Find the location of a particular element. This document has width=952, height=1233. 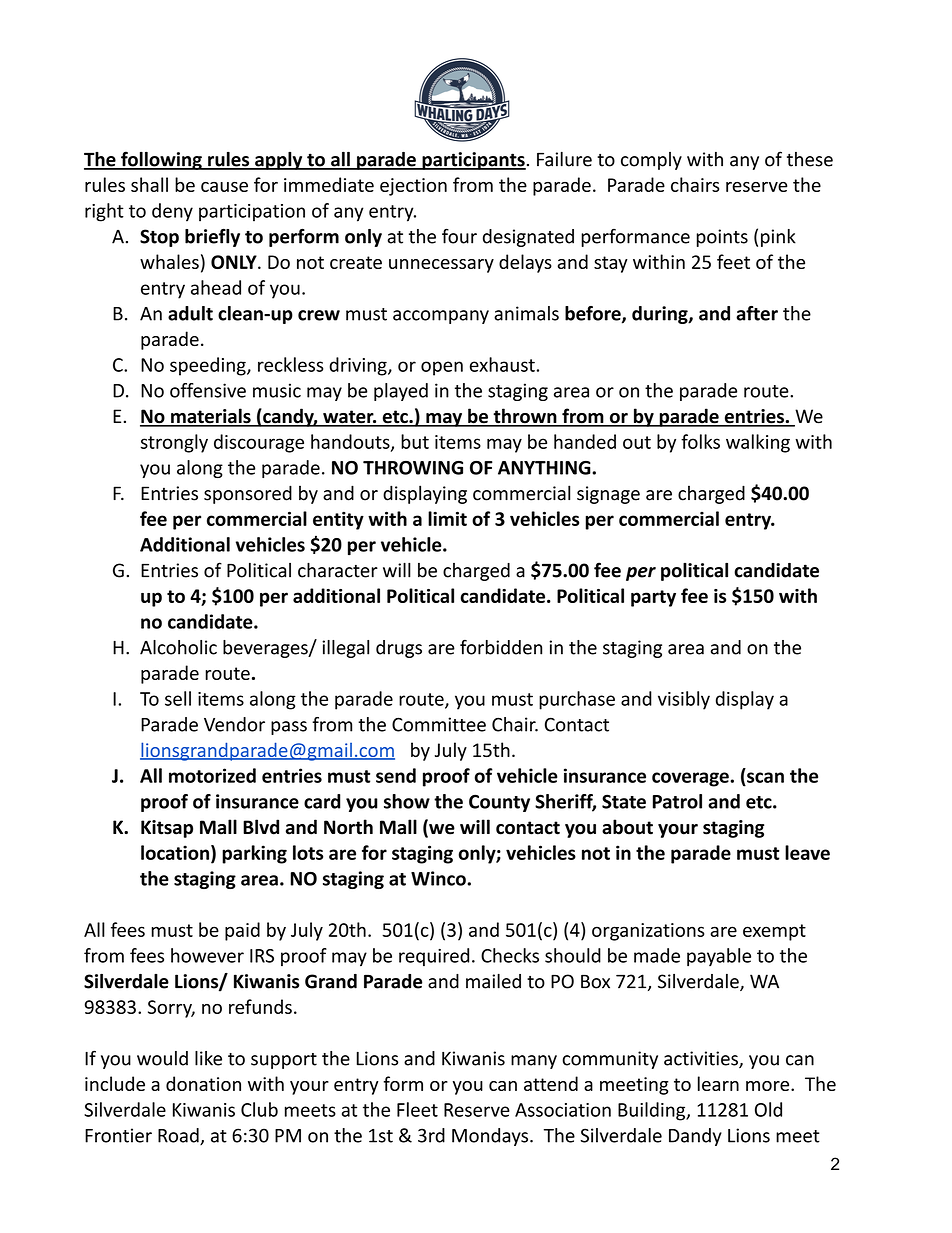

Fleet is located at coordinates (417, 1109).
